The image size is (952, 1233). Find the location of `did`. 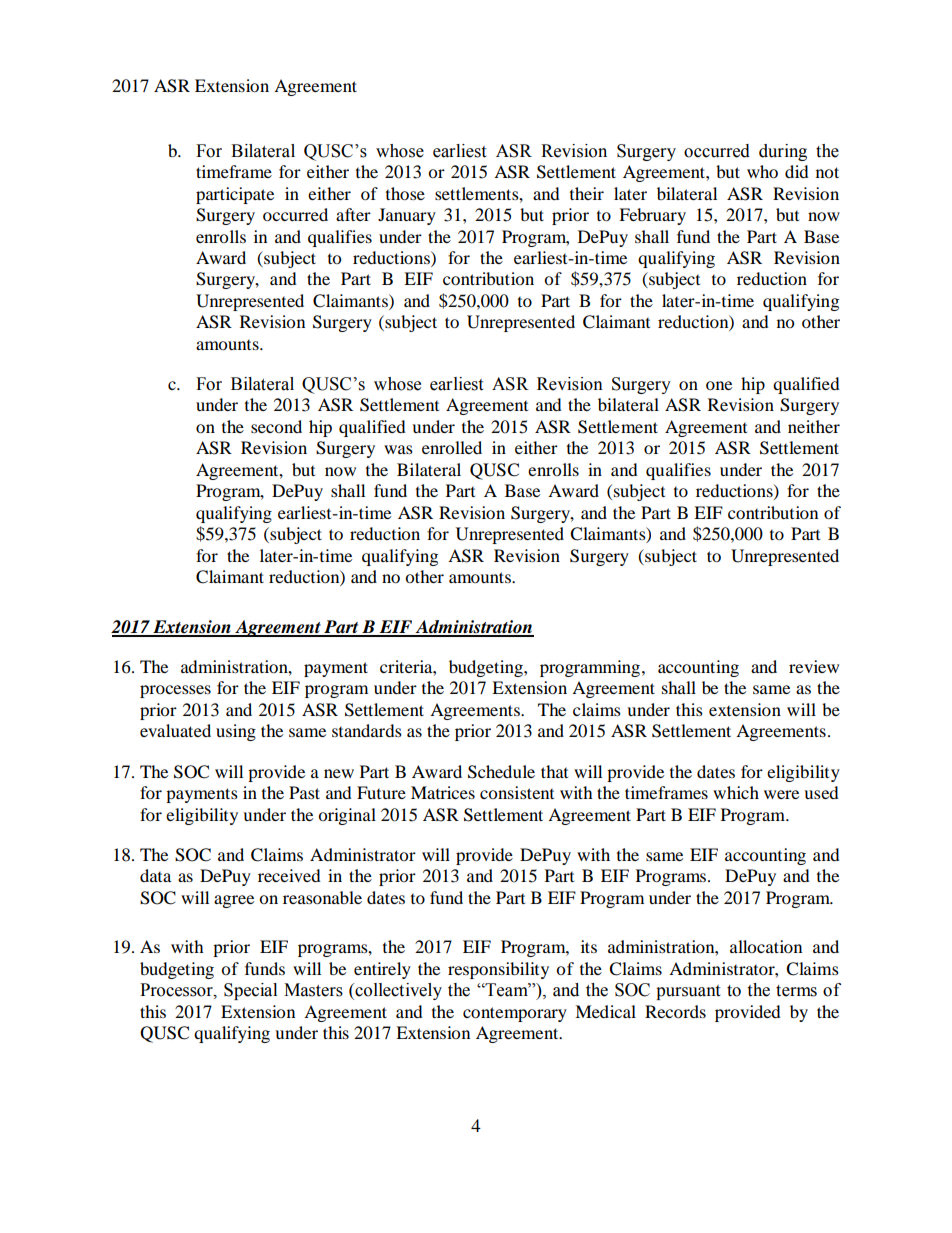

did is located at coordinates (797, 171).
